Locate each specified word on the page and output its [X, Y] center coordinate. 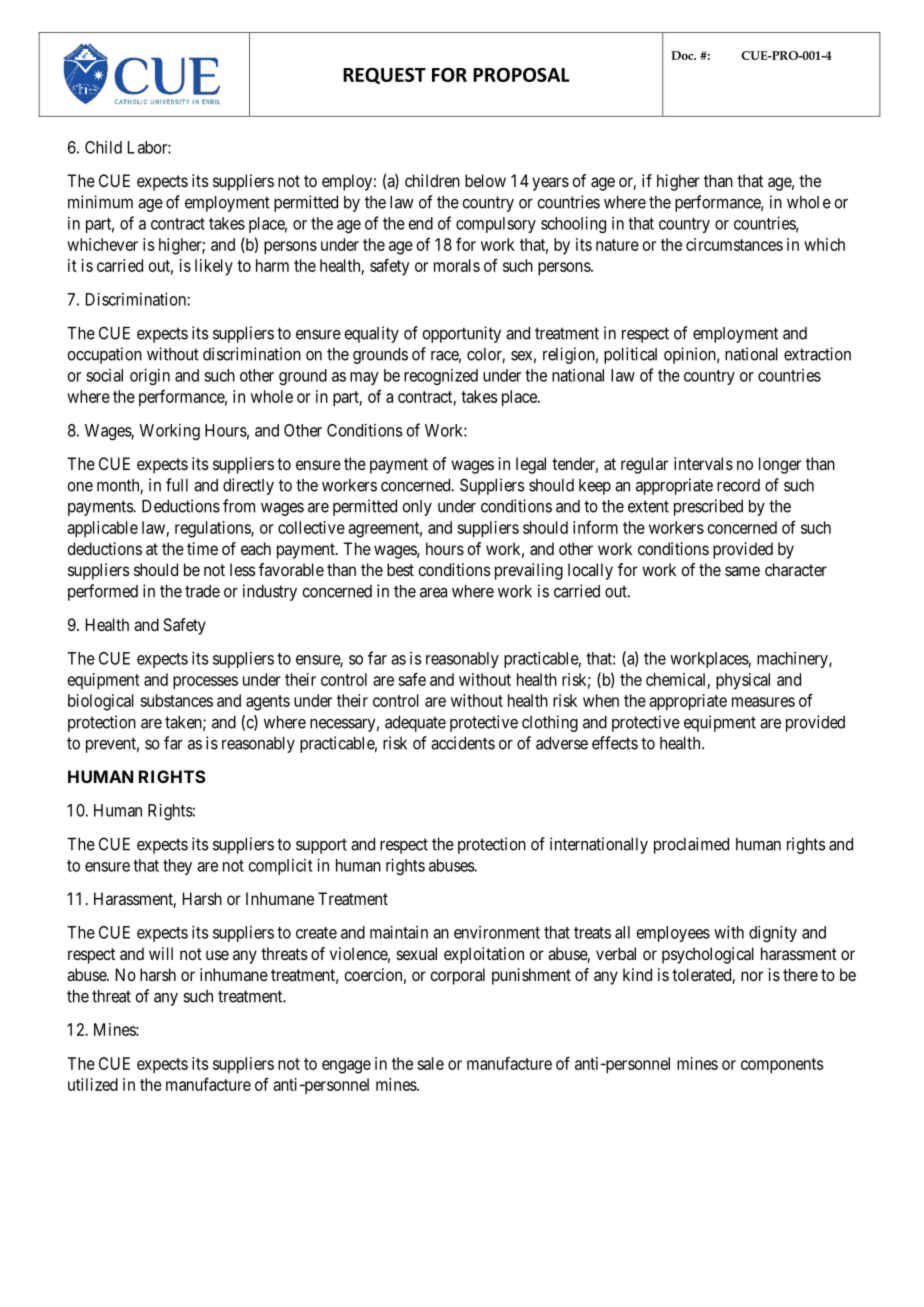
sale [430, 1063]
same [742, 571]
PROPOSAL [521, 74]
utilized [93, 1084]
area [433, 593]
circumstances [734, 244]
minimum [100, 202]
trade [202, 591]
